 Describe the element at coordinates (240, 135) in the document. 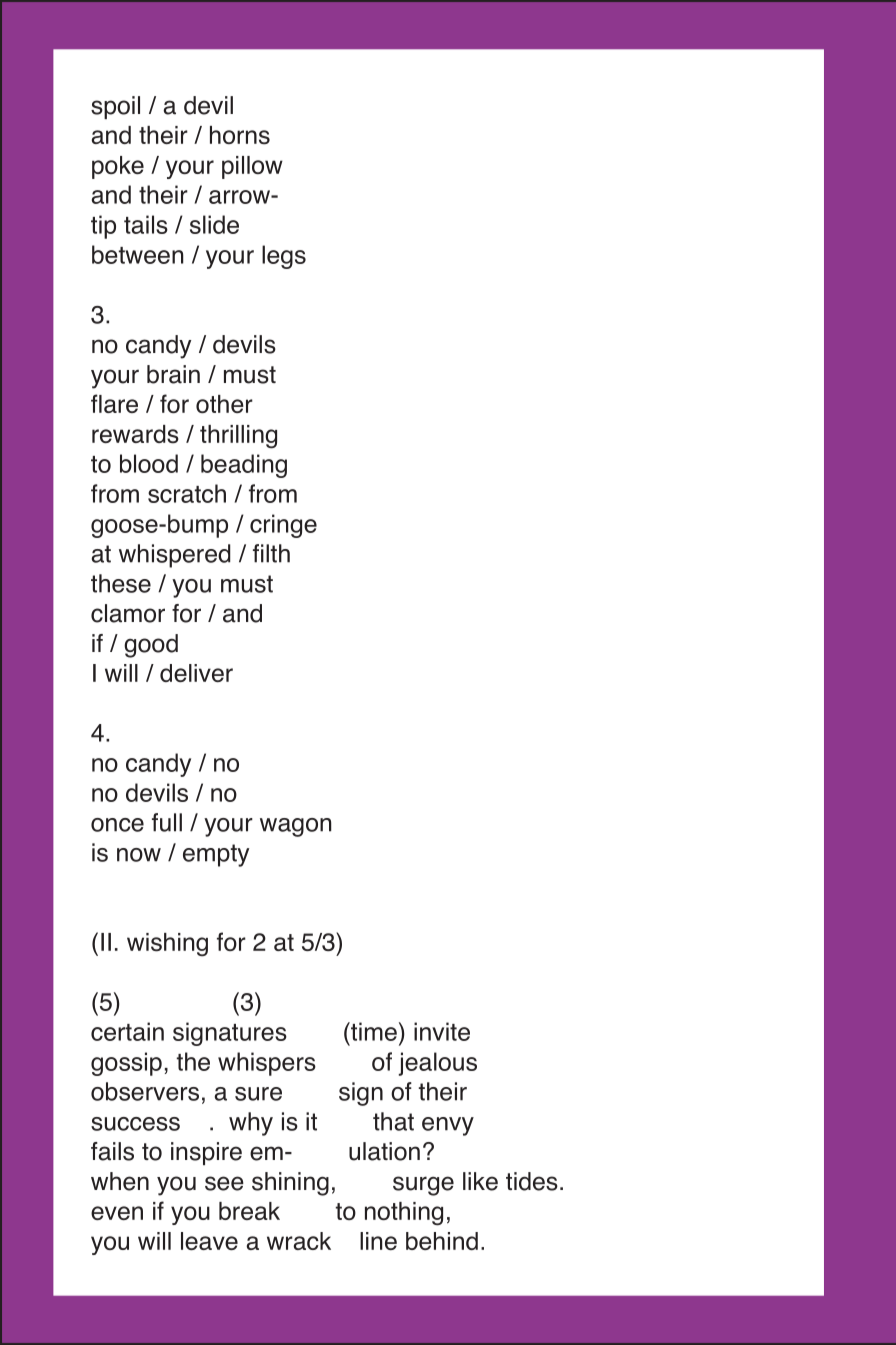

I see `horns` at that location.
